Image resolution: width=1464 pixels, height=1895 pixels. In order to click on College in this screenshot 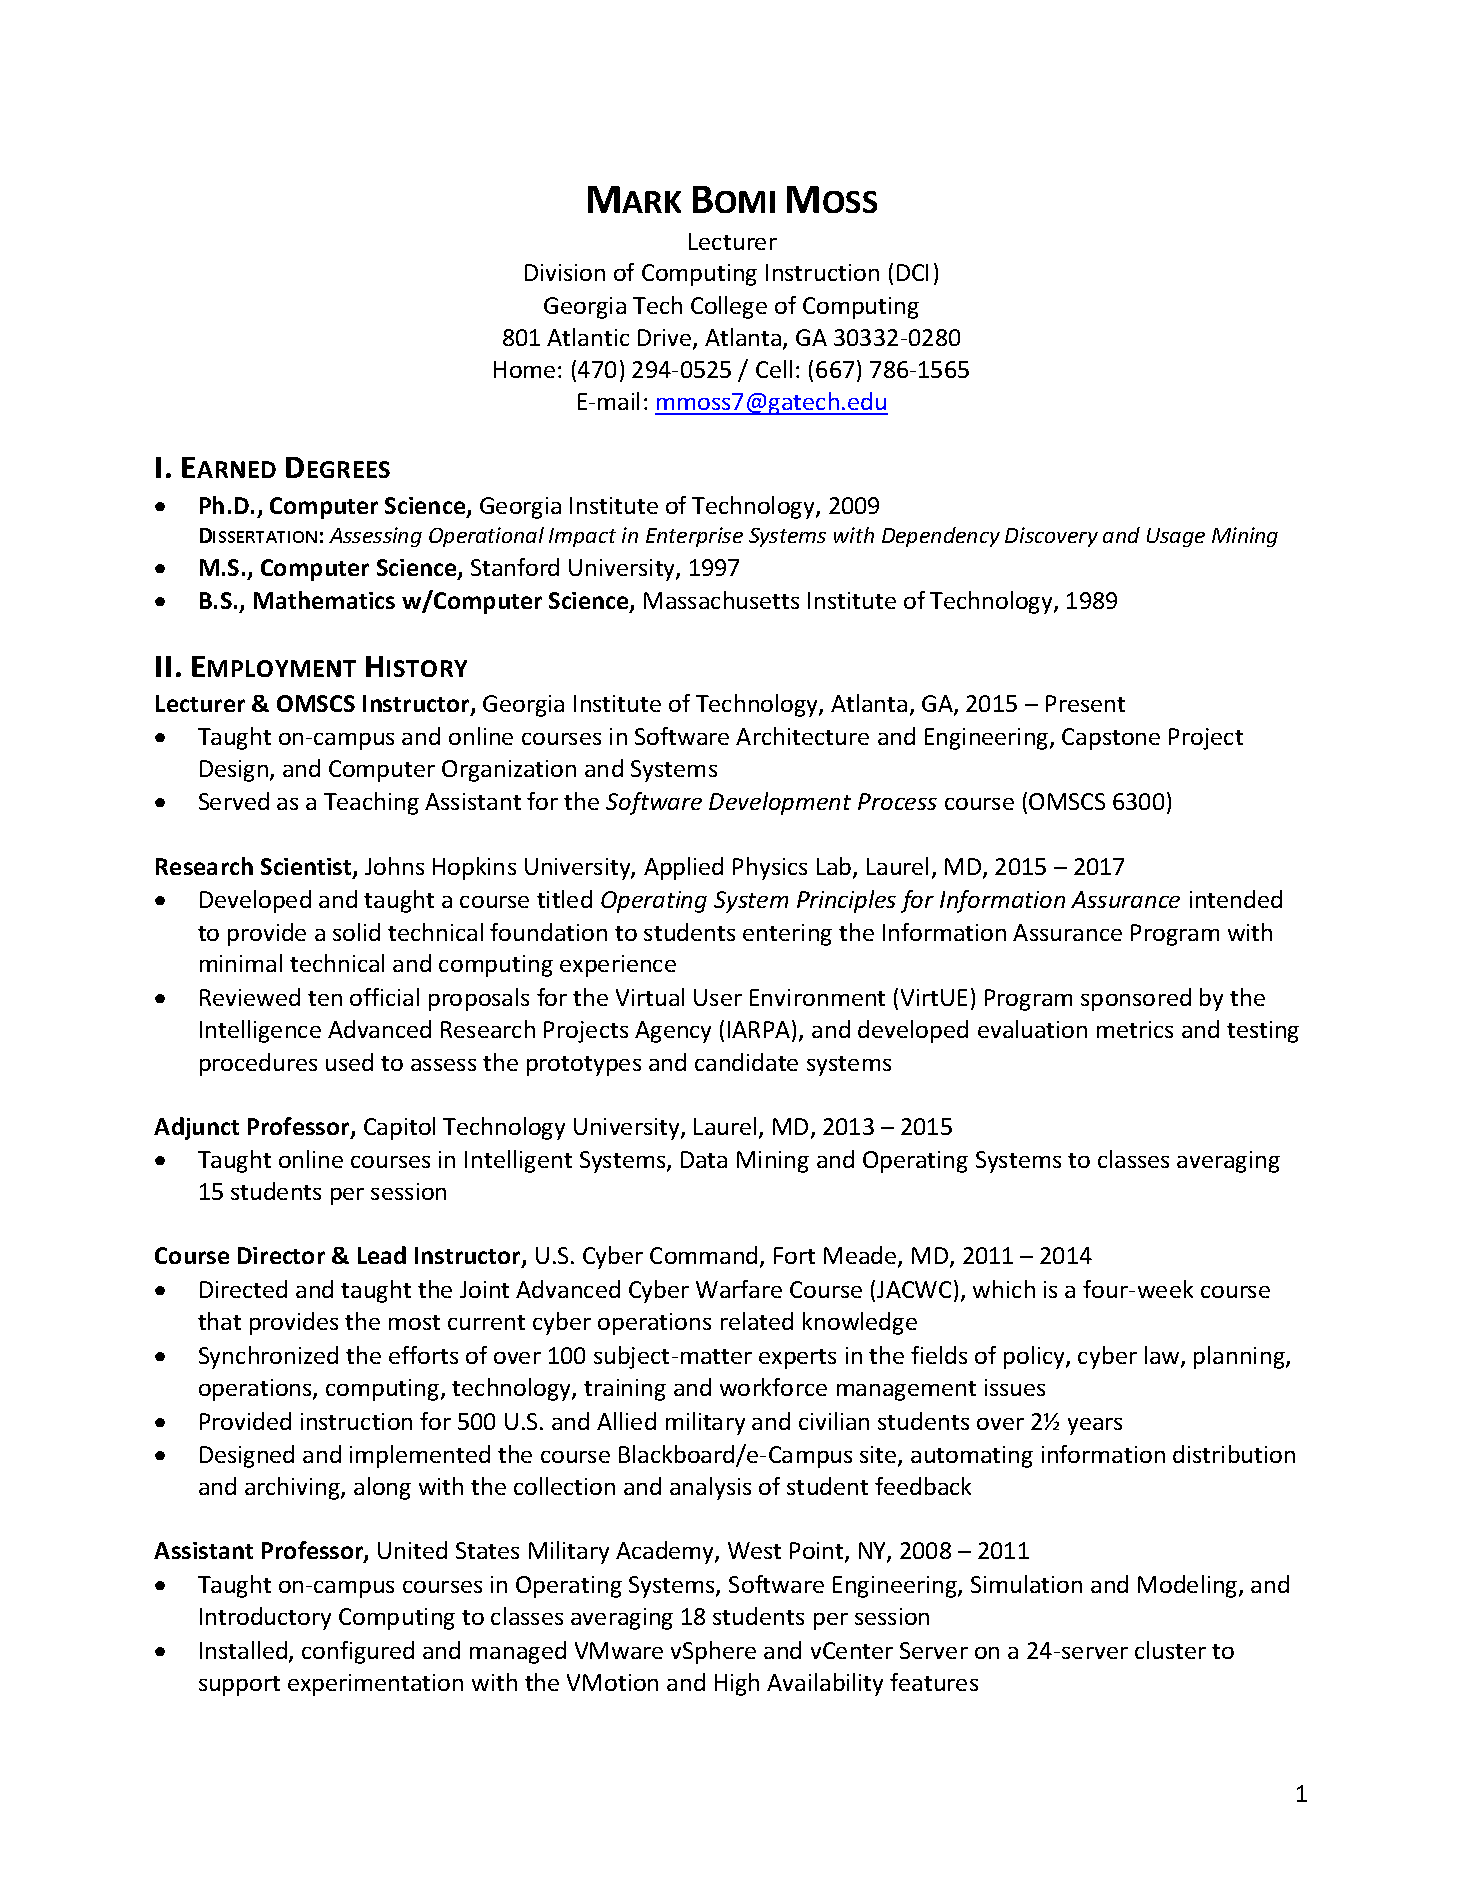, I will do `click(729, 307)`.
